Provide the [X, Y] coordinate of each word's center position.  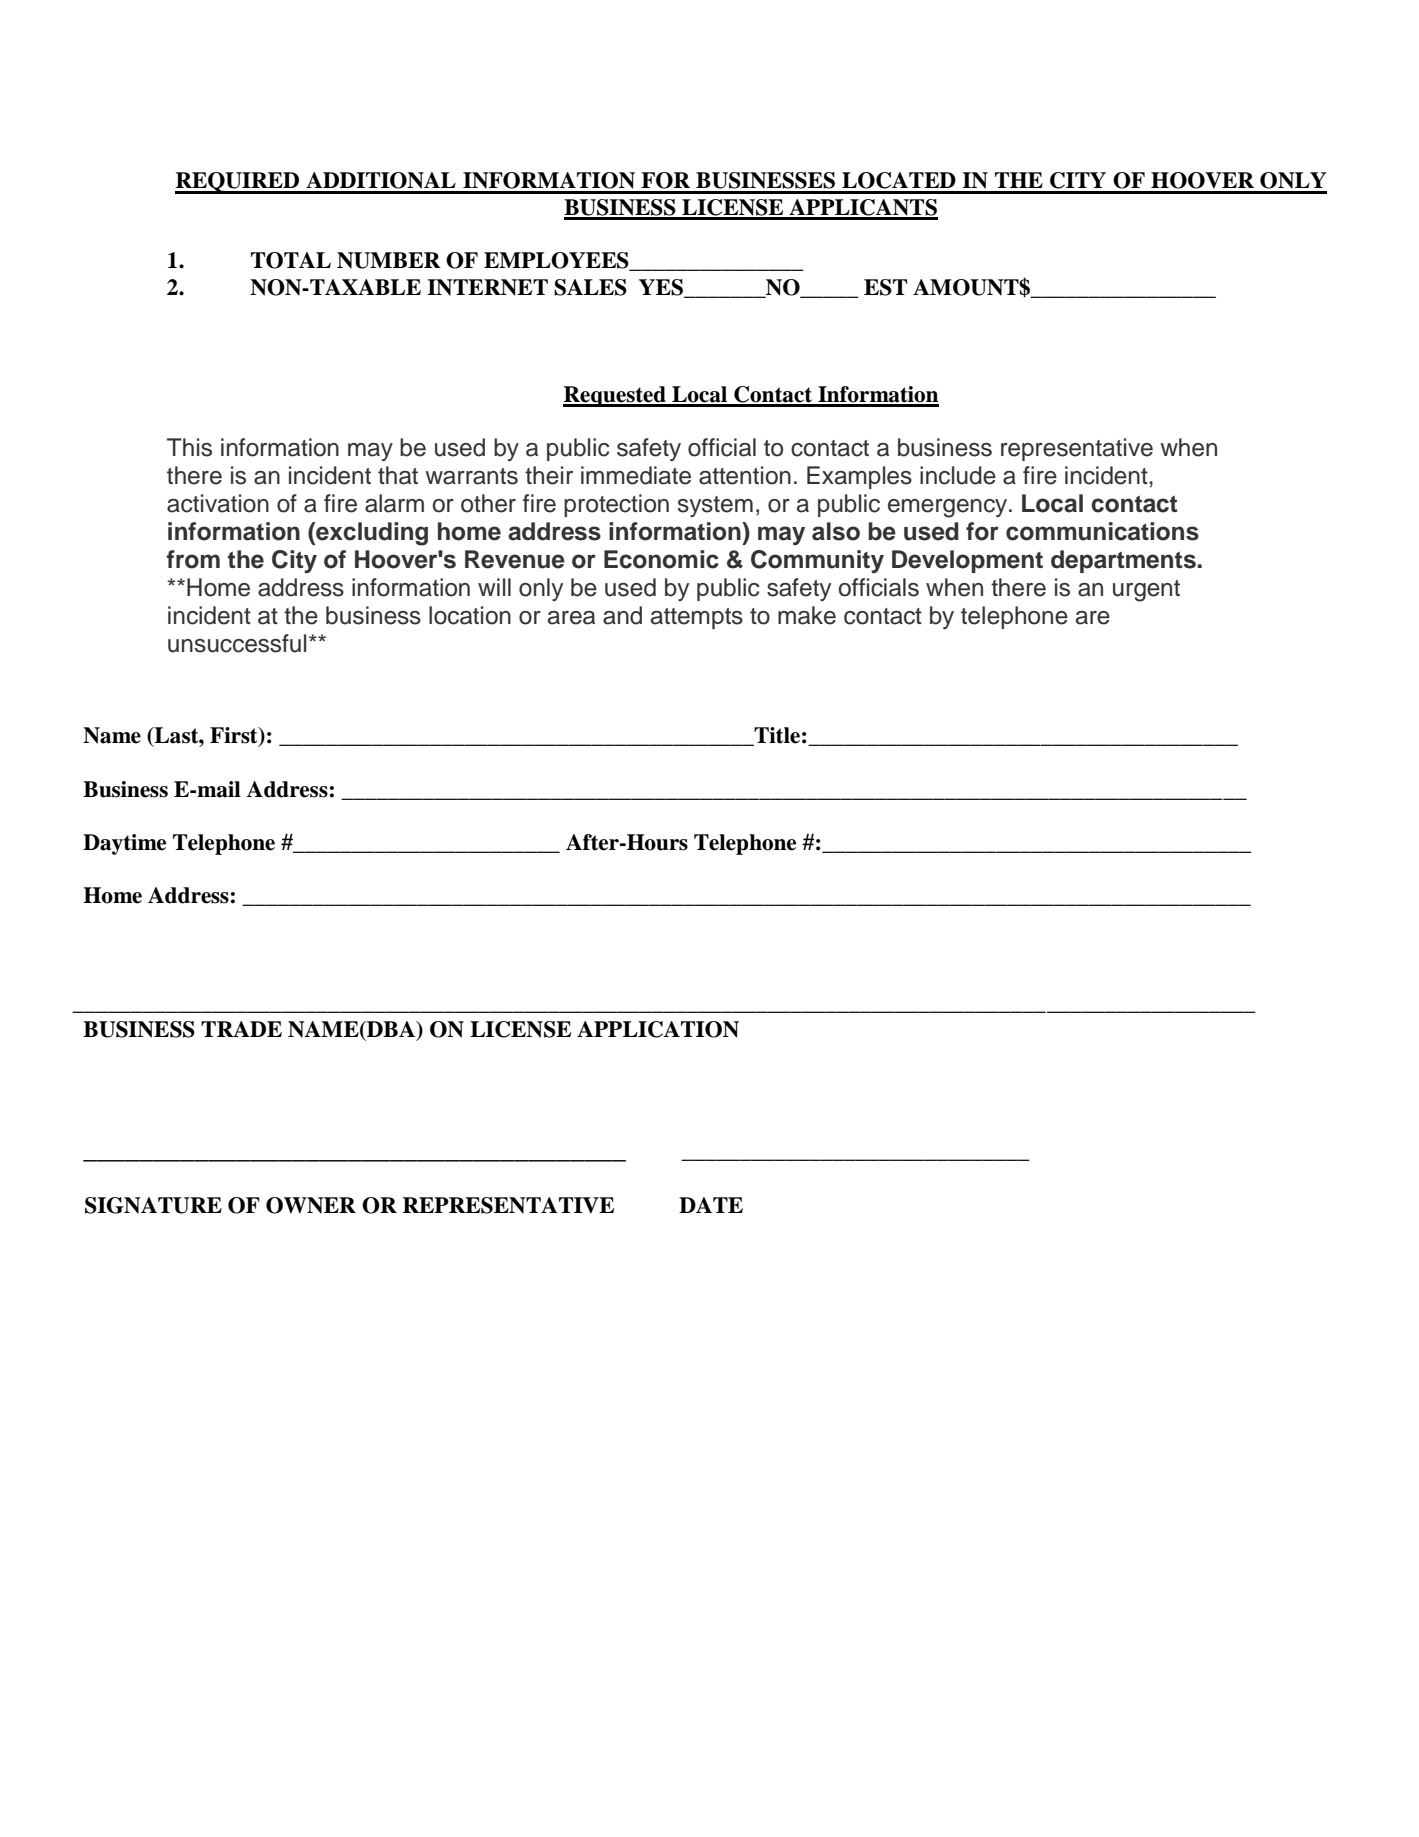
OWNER [311, 1205]
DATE [711, 1205]
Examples [859, 477]
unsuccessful [237, 643]
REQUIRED [238, 183]
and [622, 615]
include [958, 475]
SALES [590, 287]
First [235, 736]
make [807, 615]
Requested [615, 396]
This [189, 447]
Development [967, 561]
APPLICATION [658, 1029]
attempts [697, 618]
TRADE [241, 1029]
